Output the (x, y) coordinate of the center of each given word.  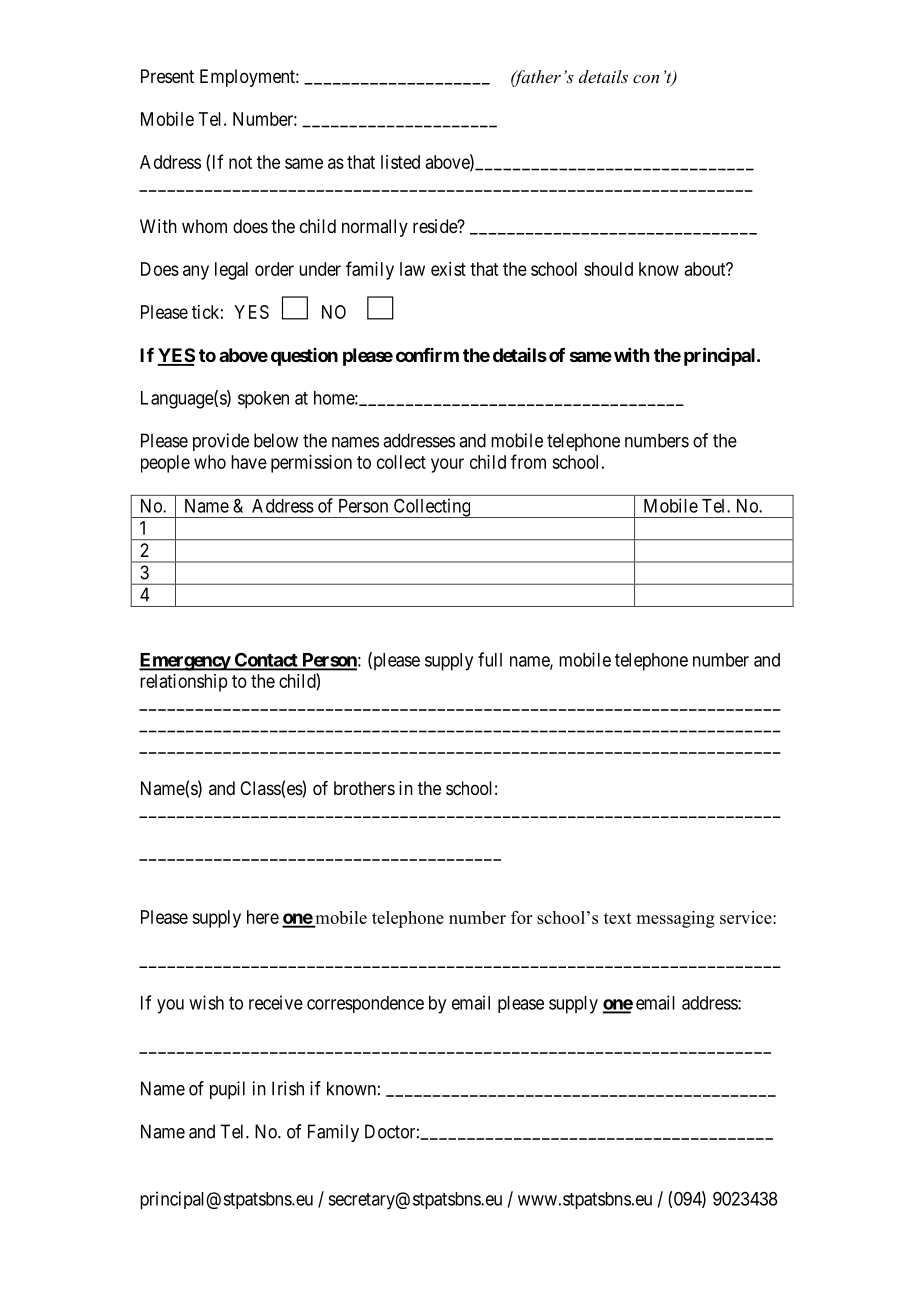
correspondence (365, 1004)
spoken (263, 400)
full (490, 659)
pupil (227, 1090)
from (528, 461)
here (263, 917)
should (608, 269)
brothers (364, 788)
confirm (427, 355)
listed (400, 162)
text (618, 918)
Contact (266, 661)
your (447, 465)
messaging (675, 919)
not (240, 162)
